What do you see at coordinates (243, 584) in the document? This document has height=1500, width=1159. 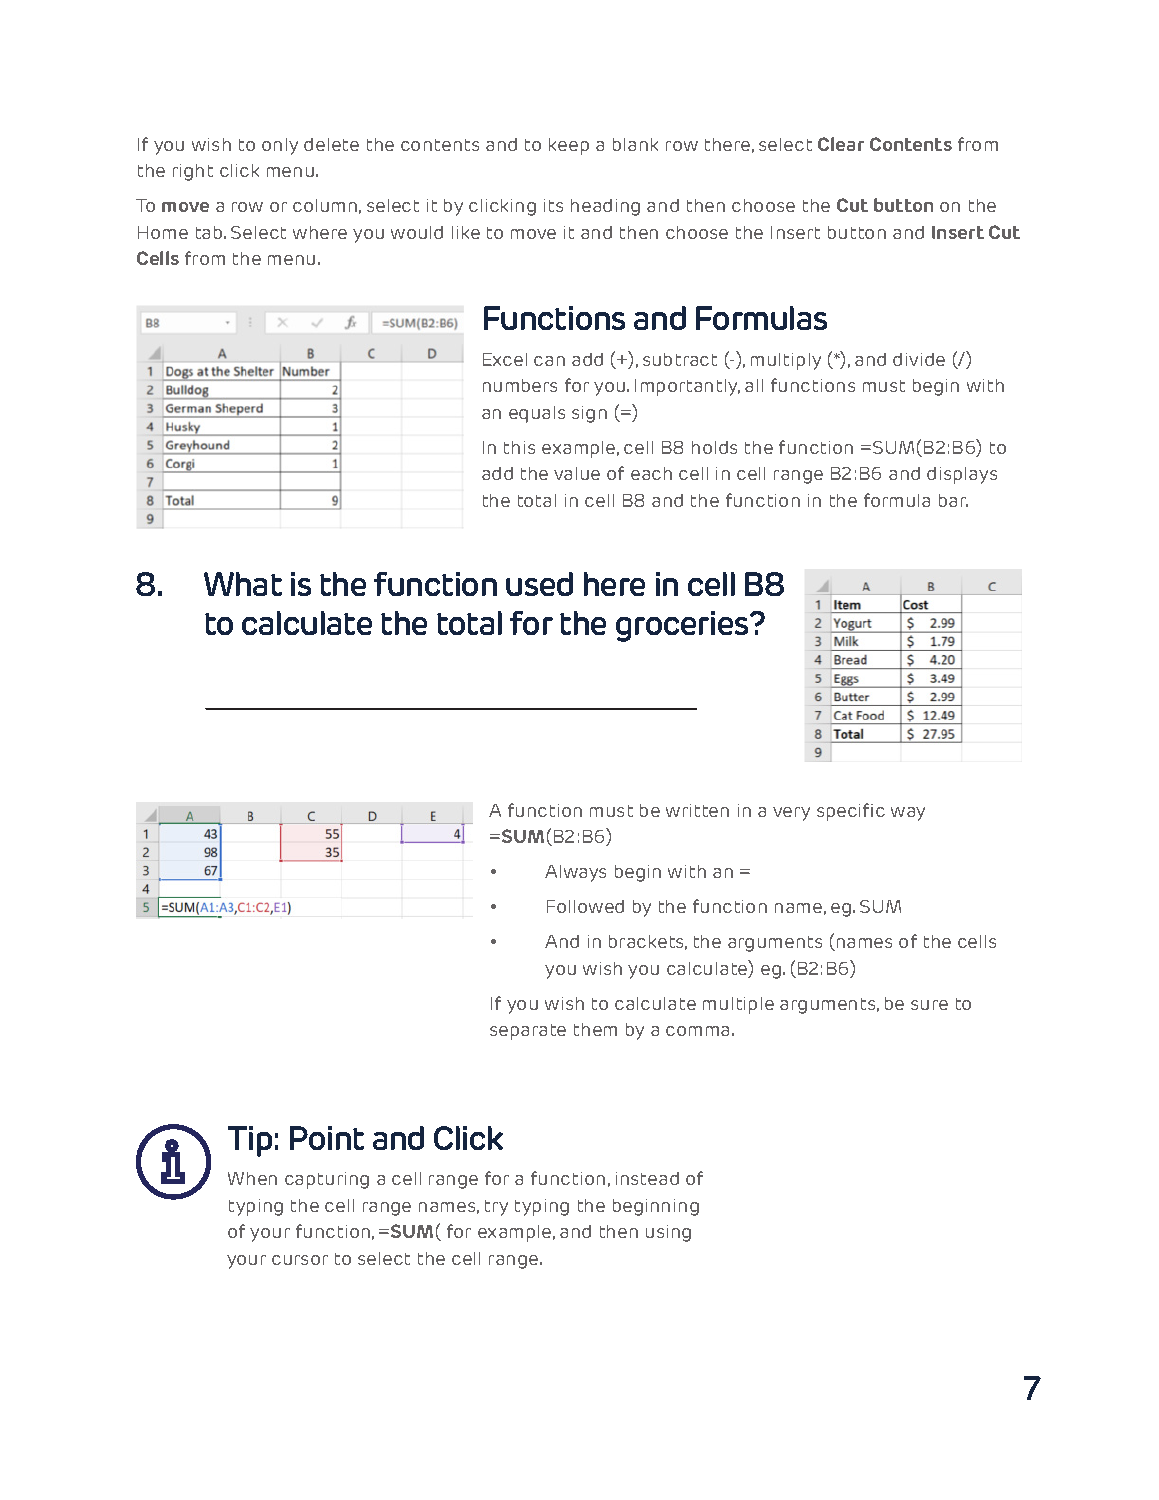 I see `What` at bounding box center [243, 584].
